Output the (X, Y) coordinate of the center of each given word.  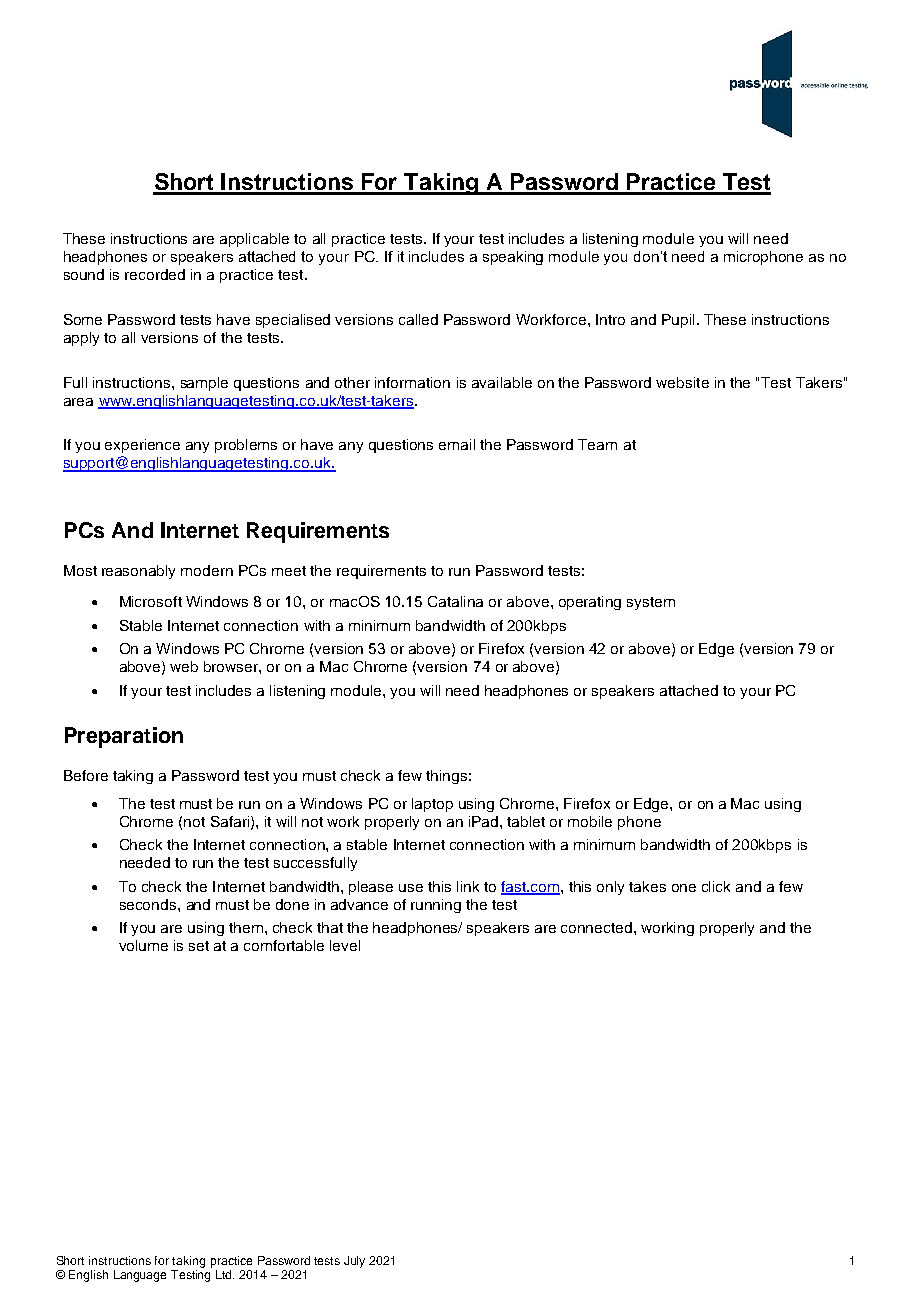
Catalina (455, 601)
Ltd (225, 1274)
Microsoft (151, 601)
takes (647, 886)
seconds (149, 904)
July (354, 1262)
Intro (610, 319)
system (651, 603)
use (411, 888)
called (418, 319)
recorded (155, 274)
